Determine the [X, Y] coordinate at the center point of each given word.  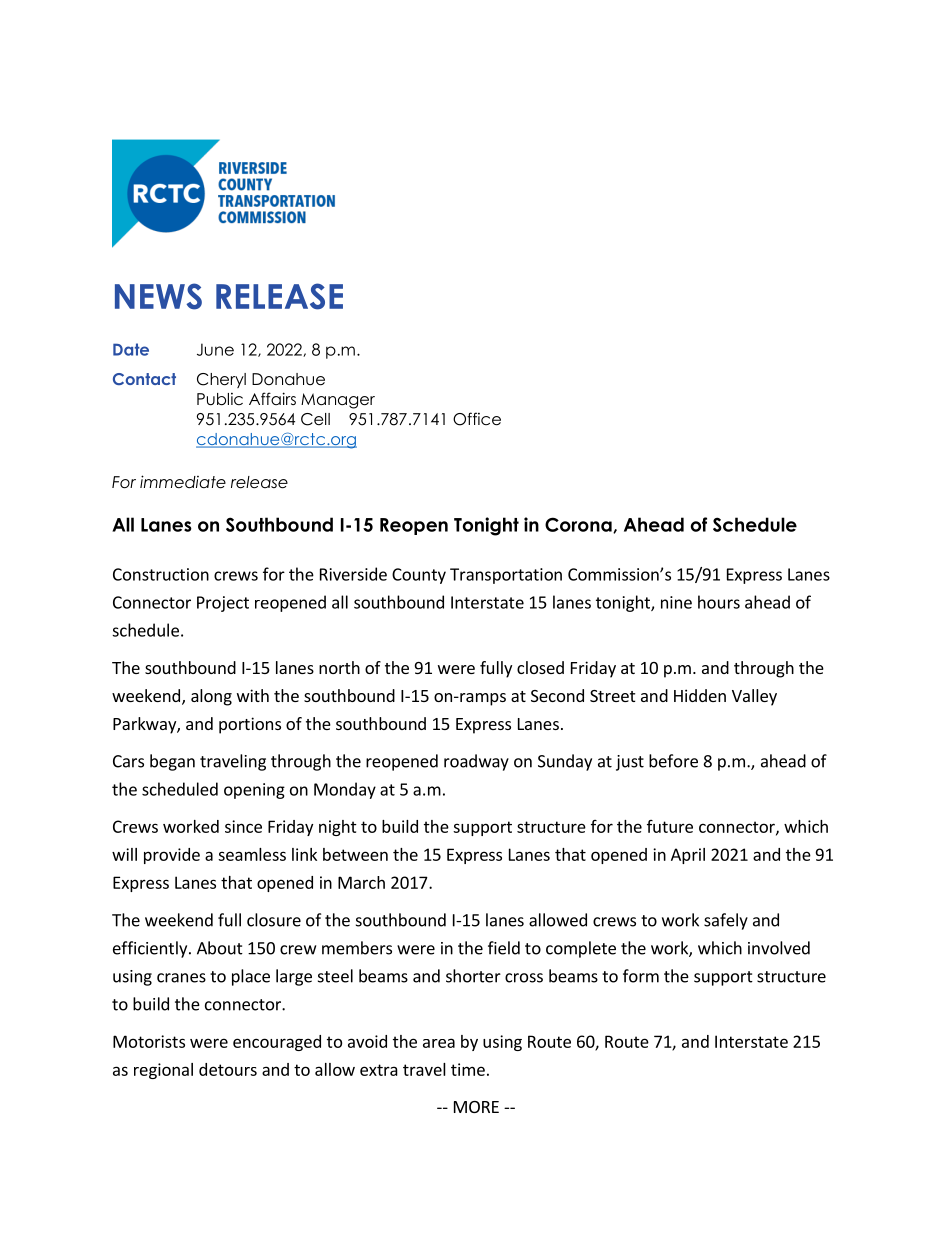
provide [172, 856]
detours [228, 1069]
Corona [579, 525]
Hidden [700, 695]
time [468, 1069]
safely [726, 921]
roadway [476, 762]
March [361, 882]
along [211, 697]
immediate [183, 482]
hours [719, 602]
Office [477, 419]
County [419, 576]
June [215, 349]
